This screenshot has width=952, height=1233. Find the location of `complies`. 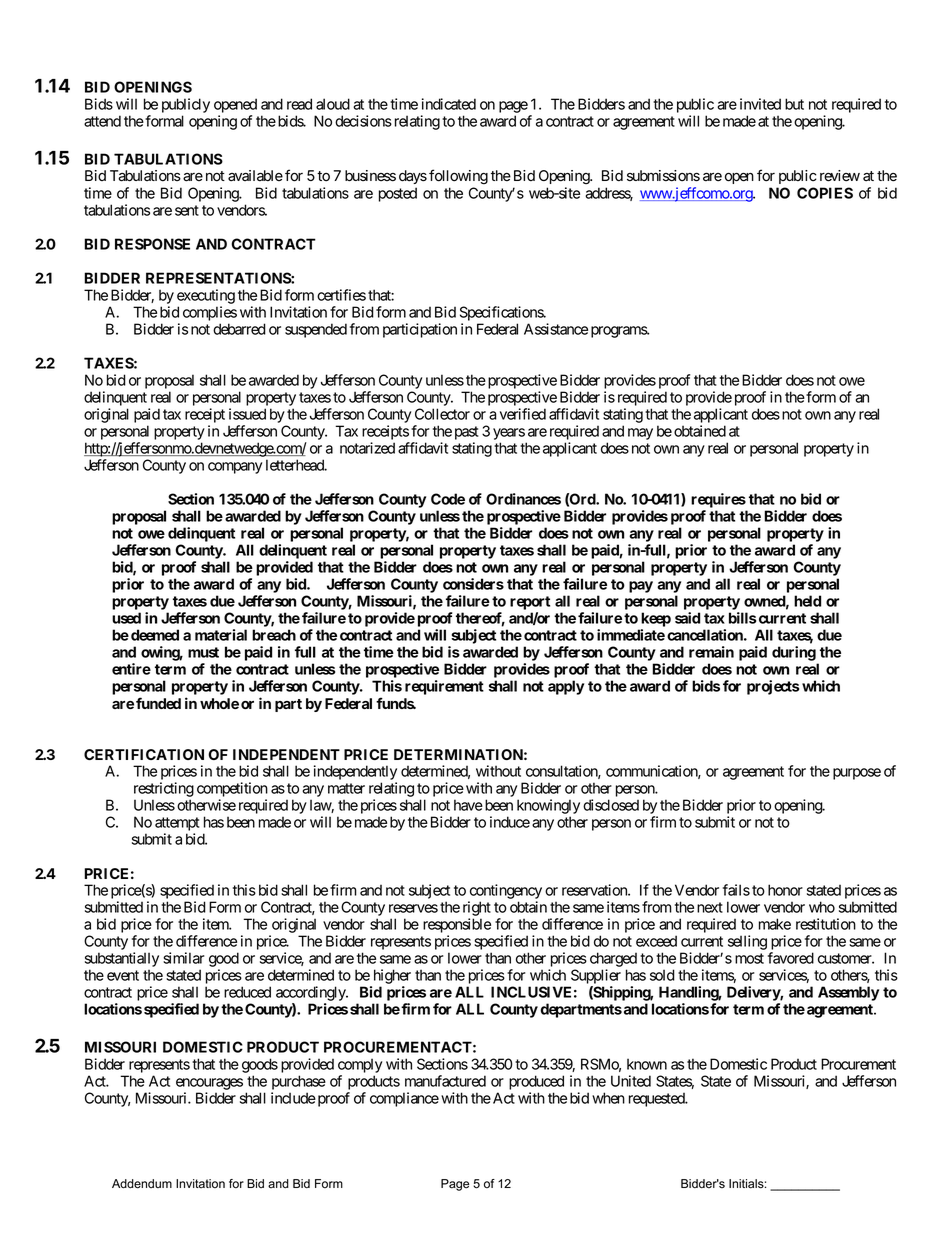

complies is located at coordinates (210, 313).
